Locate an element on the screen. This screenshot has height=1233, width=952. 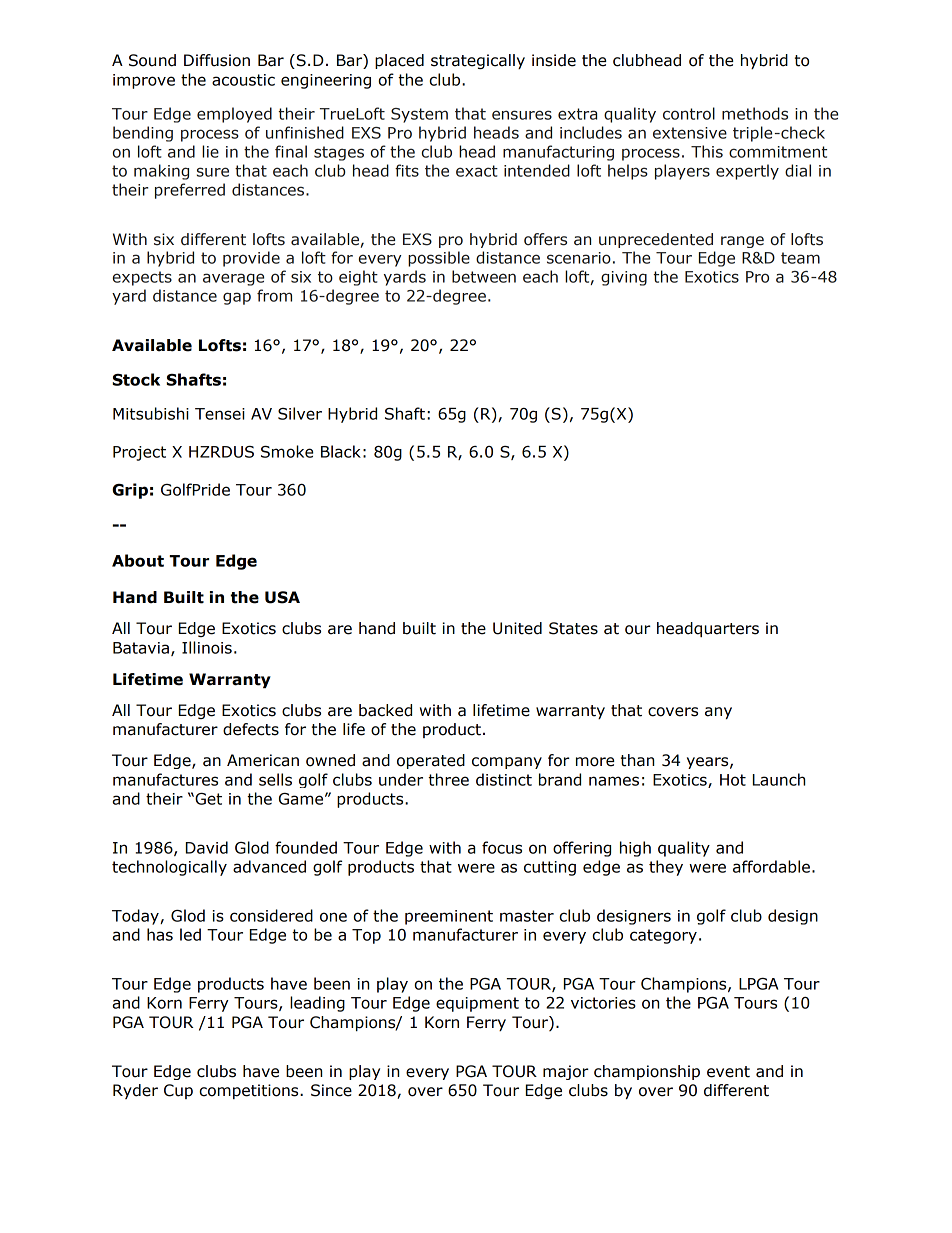
event is located at coordinates (728, 1072).
